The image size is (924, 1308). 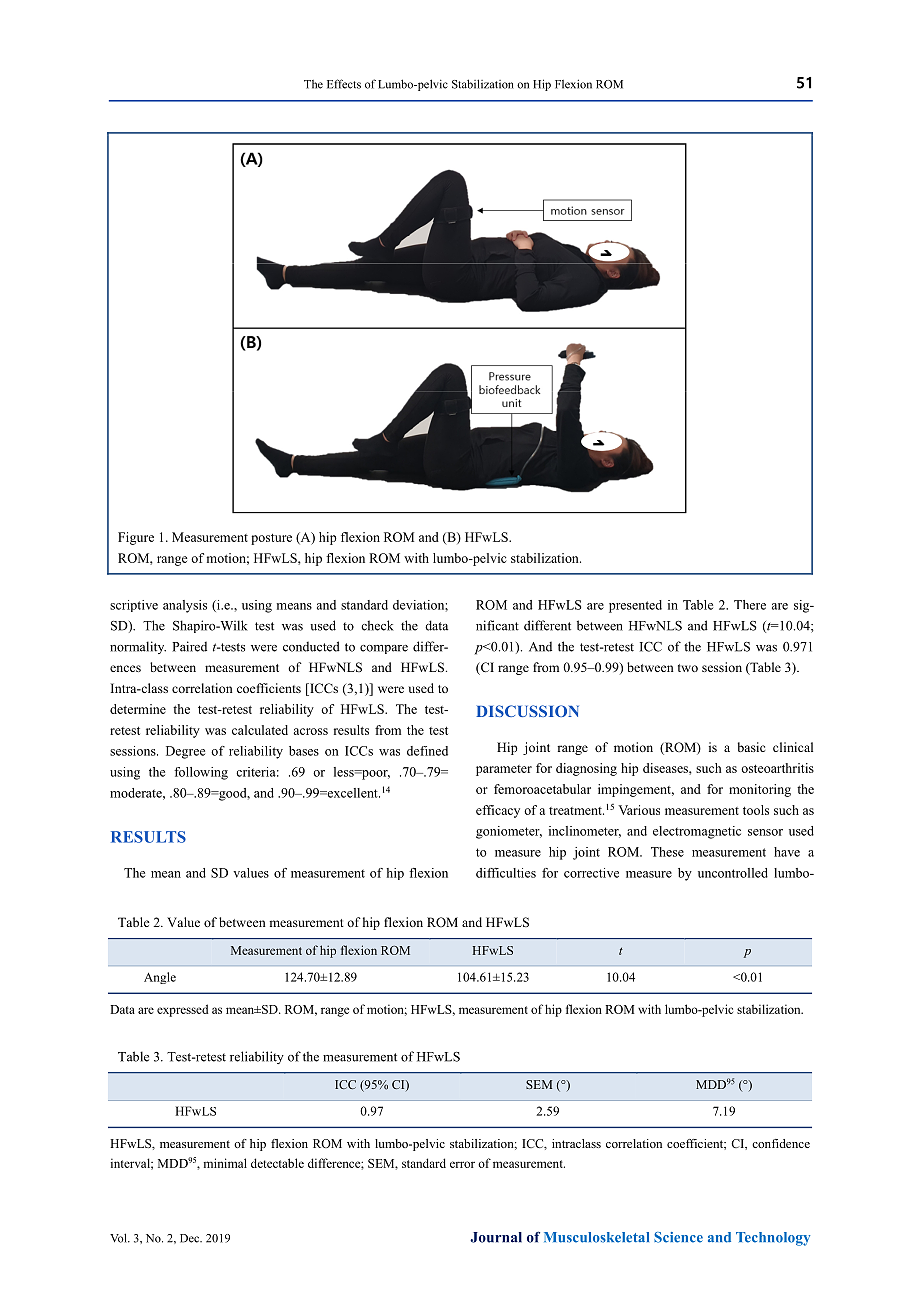 I want to click on basic, so click(x=751, y=747).
